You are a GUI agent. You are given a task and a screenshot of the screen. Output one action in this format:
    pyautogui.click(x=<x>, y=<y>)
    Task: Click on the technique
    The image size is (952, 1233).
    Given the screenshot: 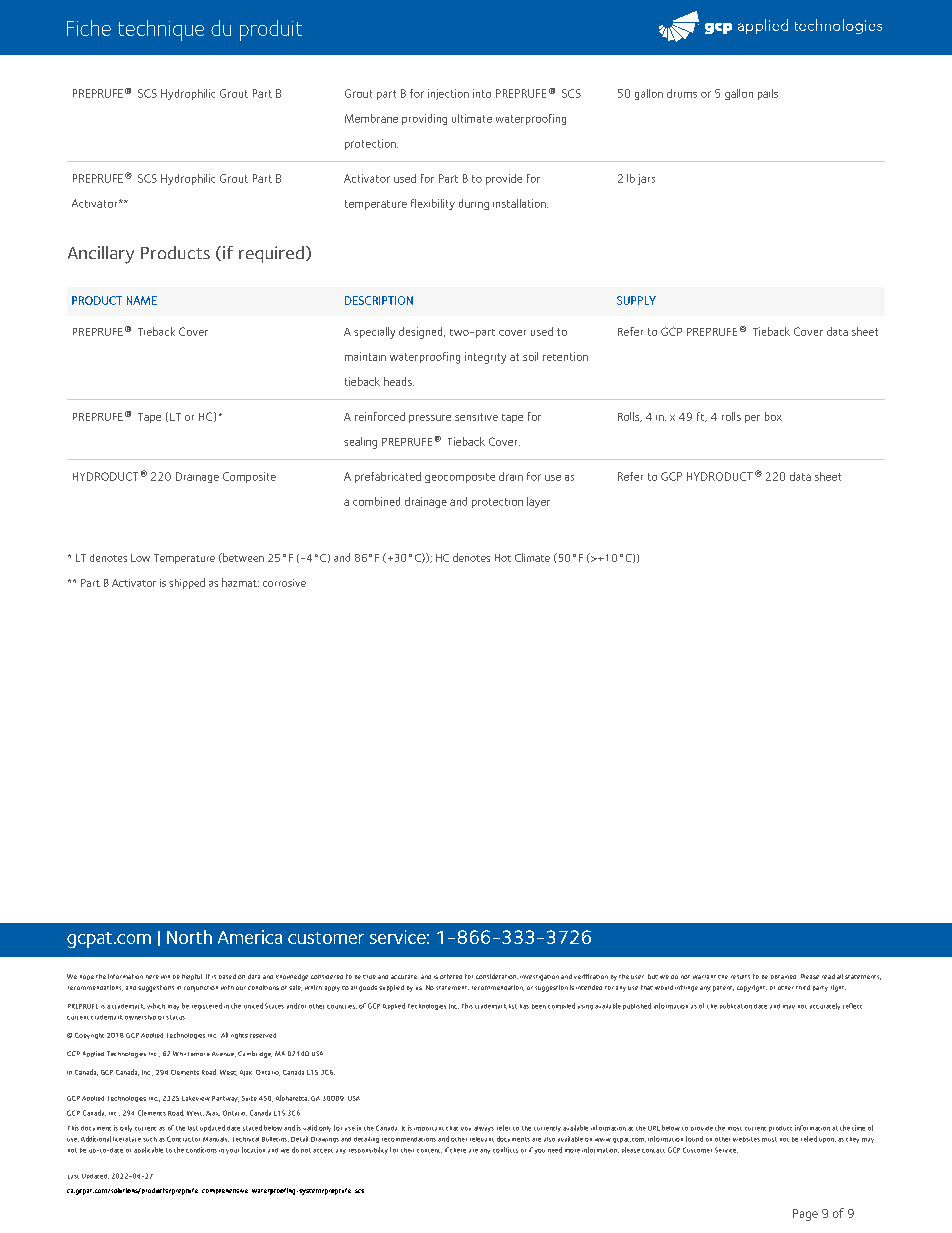 What is the action you would take?
    pyautogui.click(x=161, y=30)
